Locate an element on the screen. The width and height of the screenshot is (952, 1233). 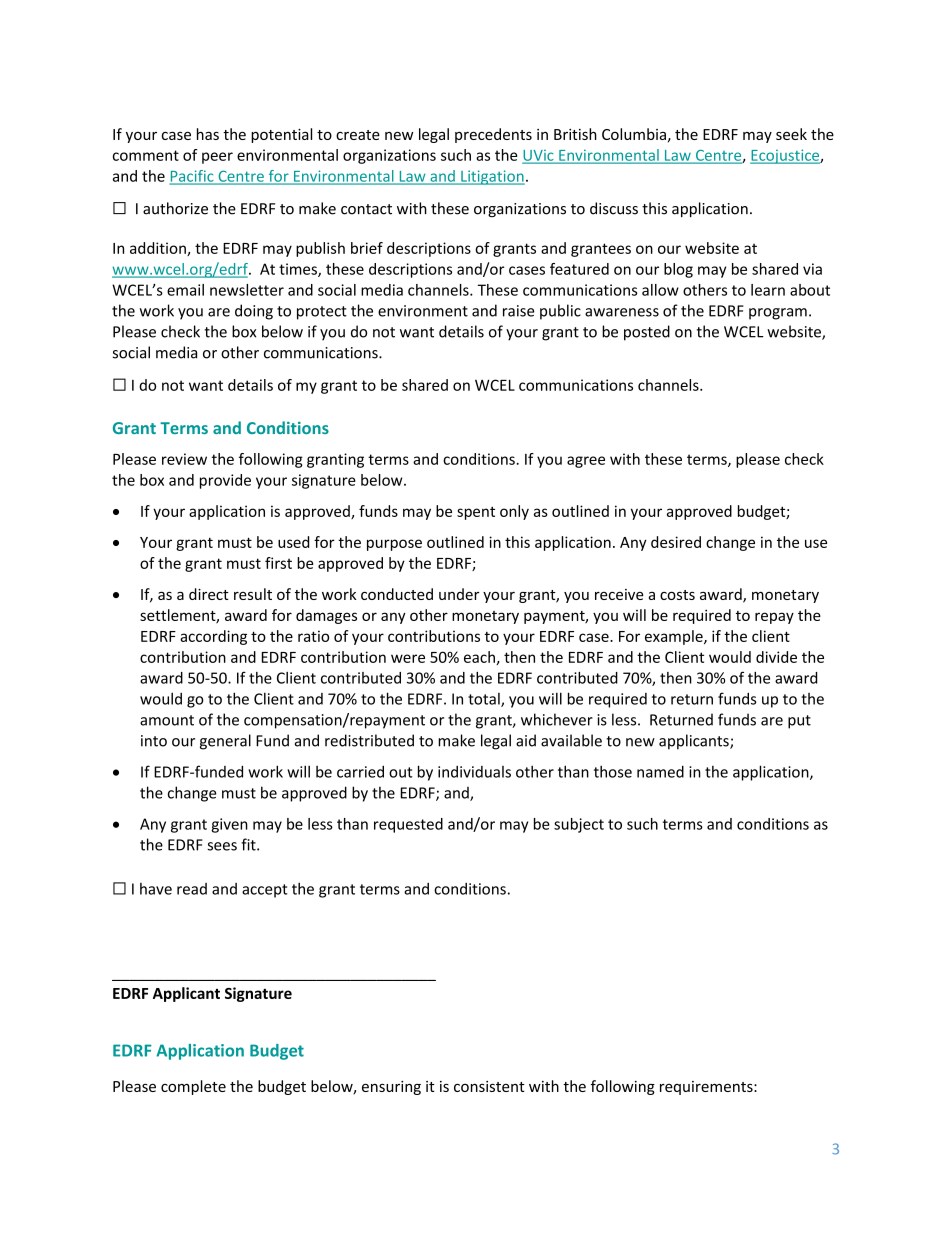
spent is located at coordinates (476, 513).
